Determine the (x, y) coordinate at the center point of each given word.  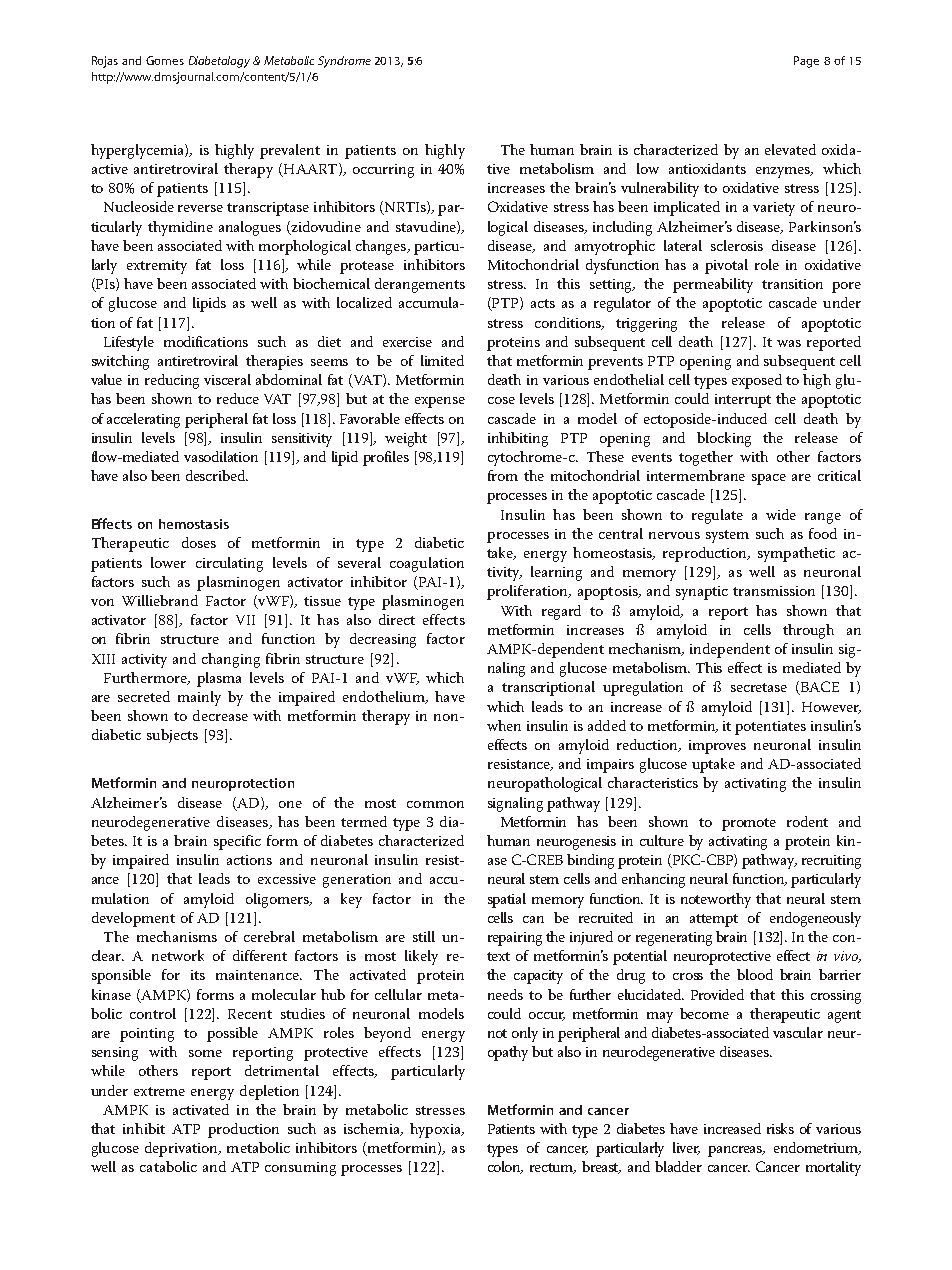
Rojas (105, 62)
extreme (159, 1091)
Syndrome (344, 62)
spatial (507, 900)
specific (237, 842)
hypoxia (436, 1130)
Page (806, 62)
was (789, 343)
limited (442, 360)
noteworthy (716, 900)
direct (397, 619)
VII (245, 620)
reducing (172, 381)
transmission (774, 591)
